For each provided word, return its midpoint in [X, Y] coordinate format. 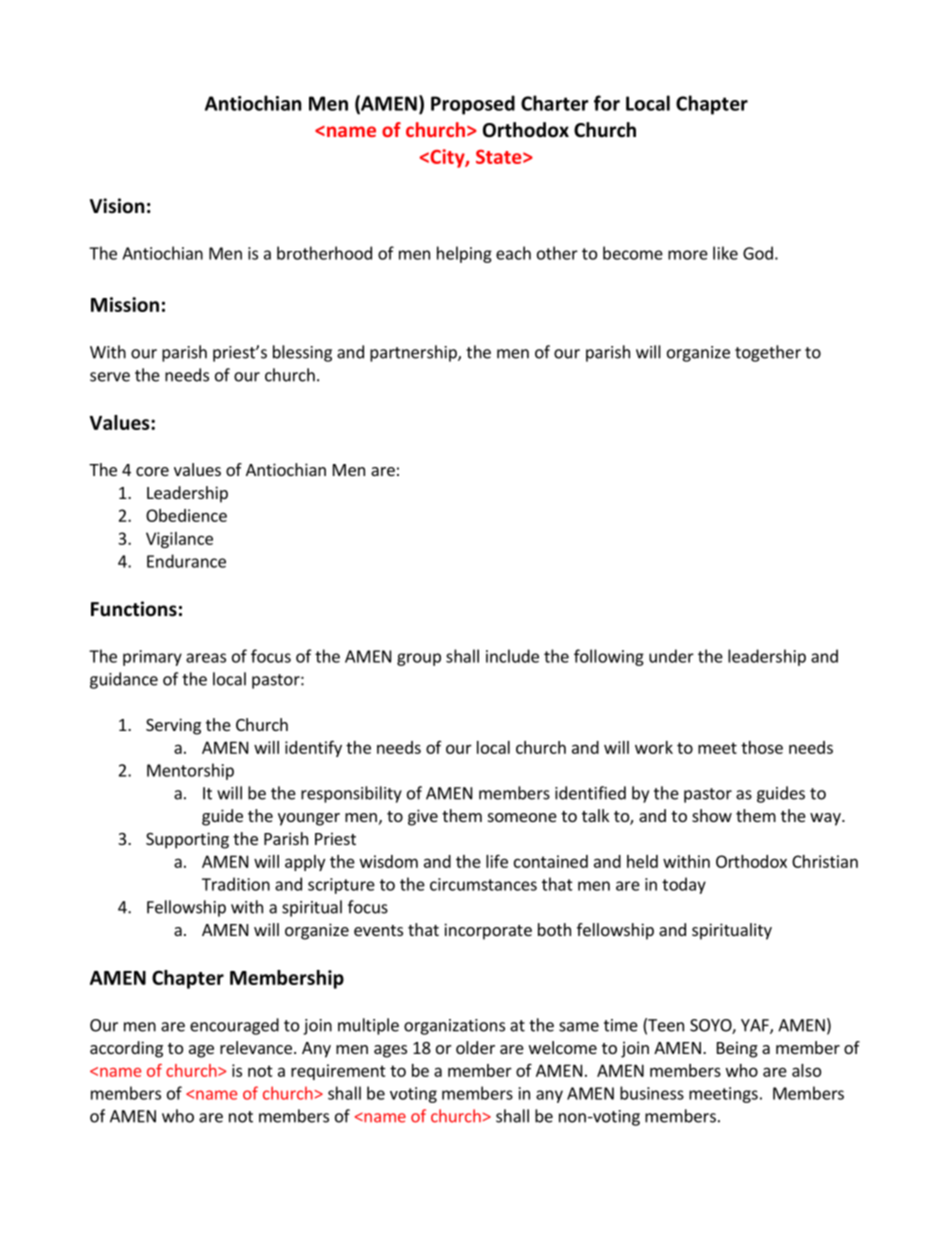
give [423, 817]
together [768, 353]
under [671, 656]
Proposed [473, 105]
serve [110, 377]
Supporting [187, 840]
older [475, 1047]
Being [737, 1049]
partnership [414, 353]
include [512, 656]
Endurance [186, 561]
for [607, 103]
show [712, 815]
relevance [256, 1047]
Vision [117, 206]
